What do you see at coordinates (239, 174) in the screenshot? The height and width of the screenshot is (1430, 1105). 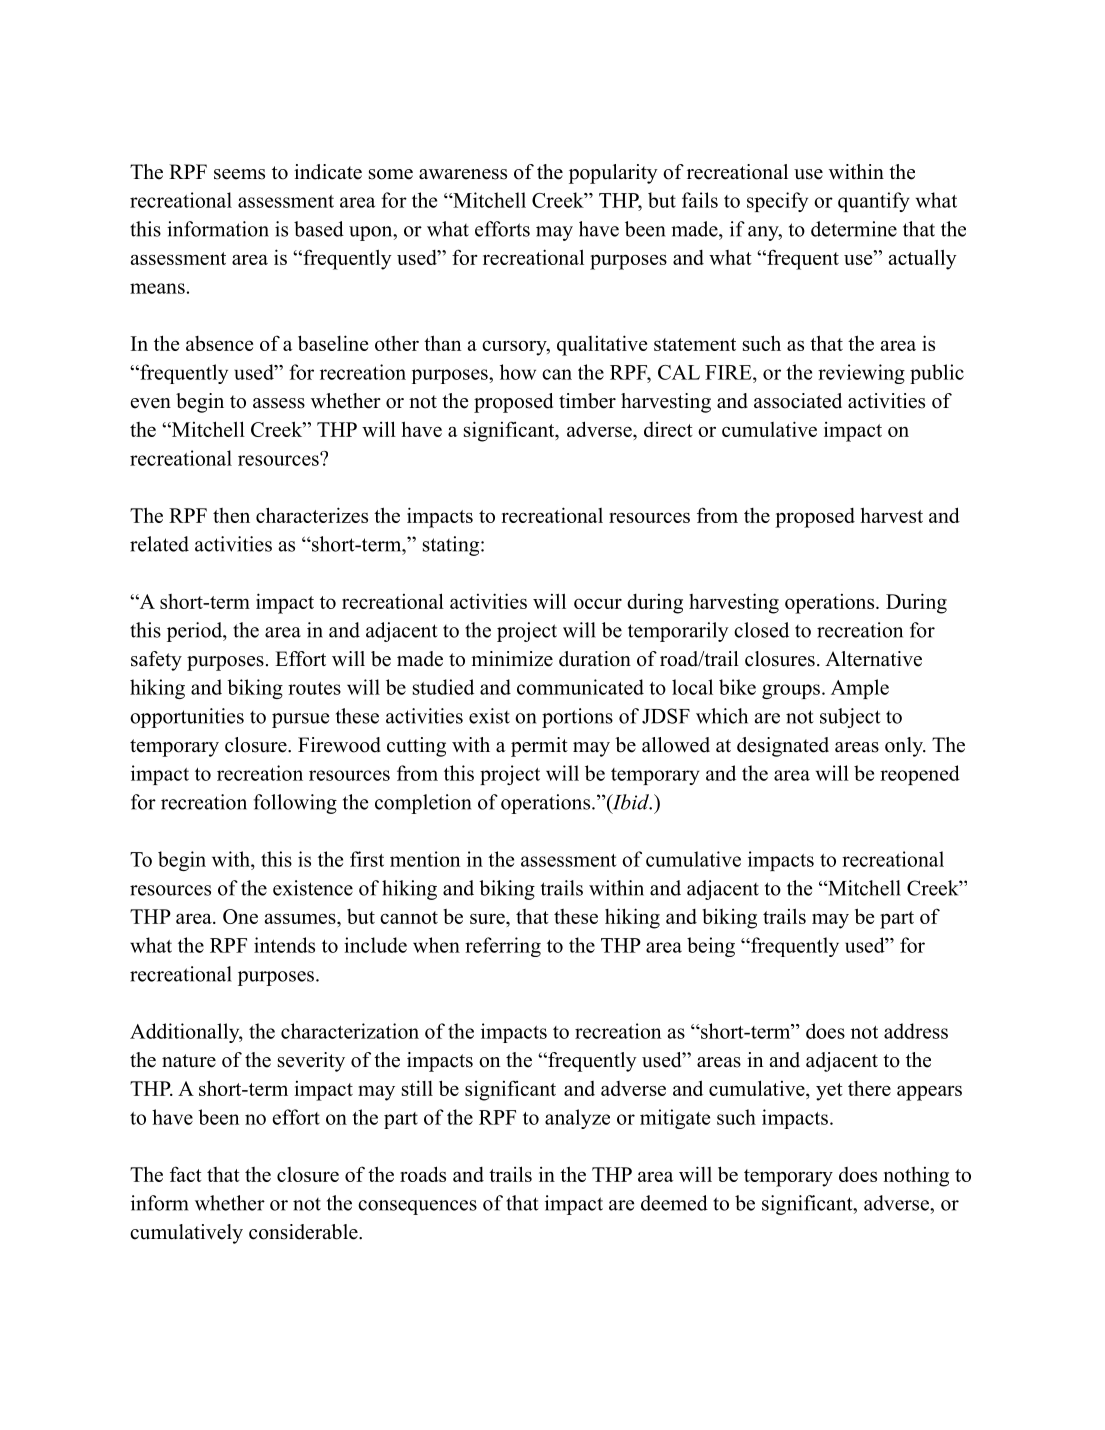 I see `seems` at bounding box center [239, 174].
